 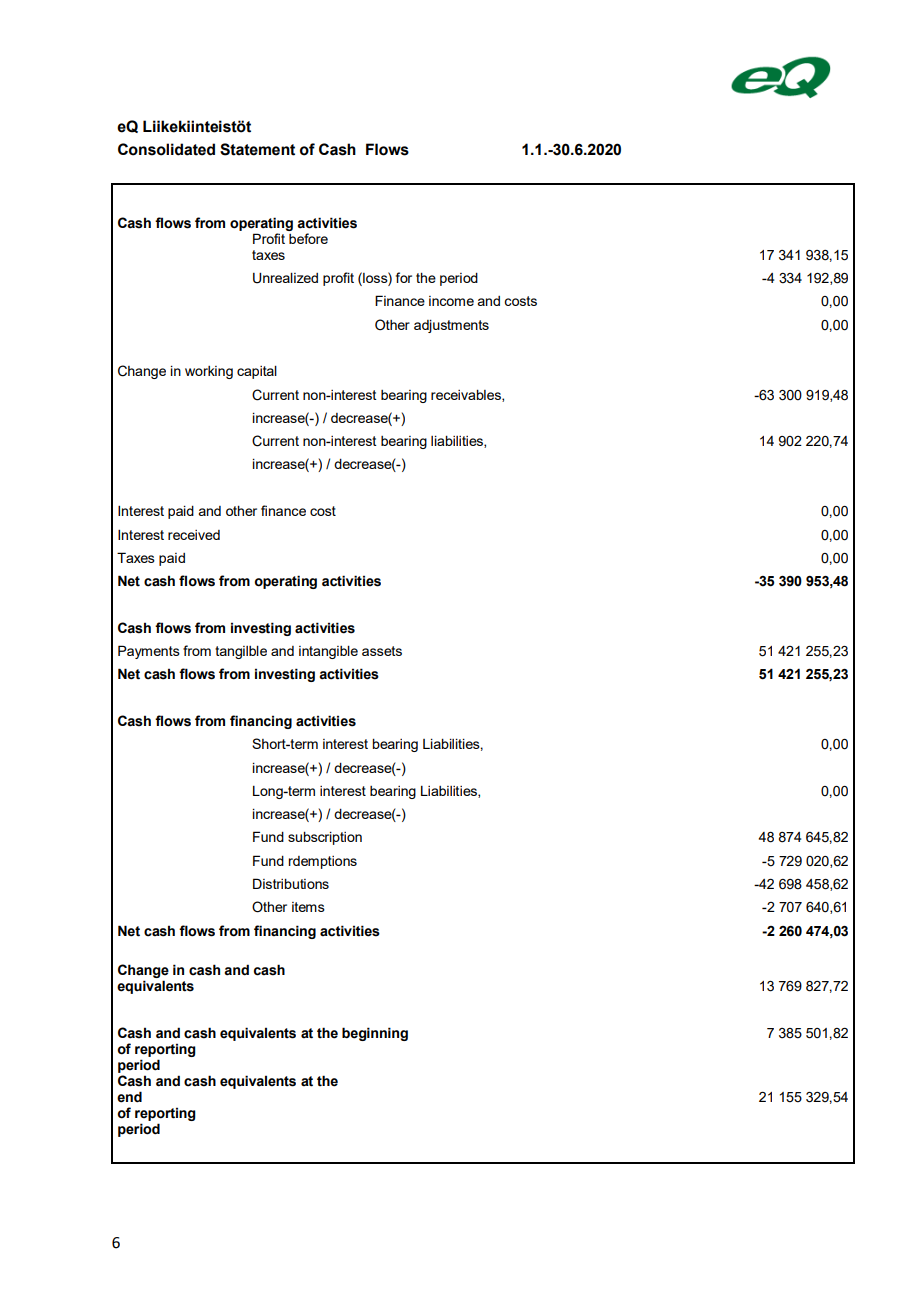 What do you see at coordinates (325, 838) in the screenshot?
I see `subscription` at bounding box center [325, 838].
